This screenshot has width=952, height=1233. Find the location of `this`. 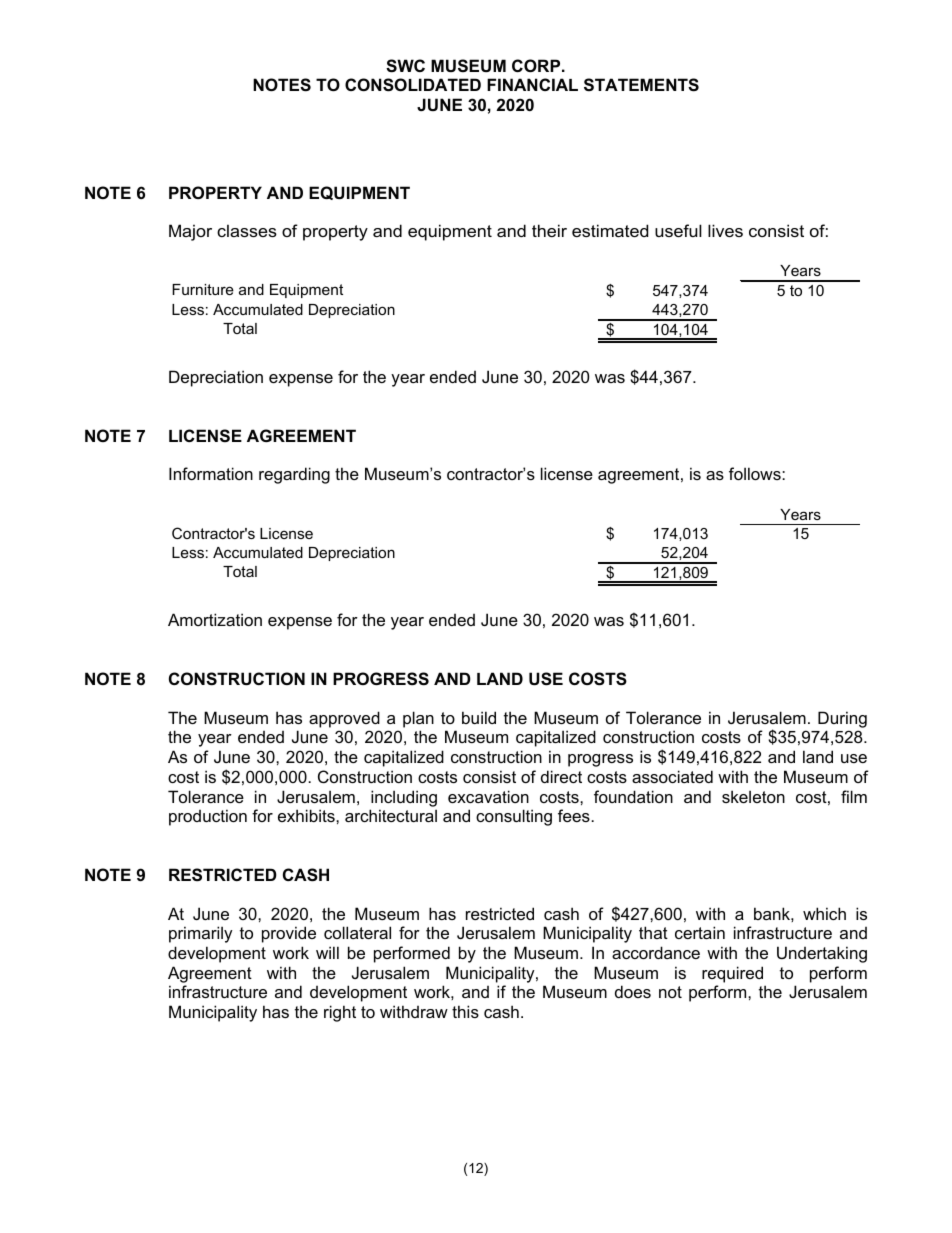

this is located at coordinates (465, 1011).
